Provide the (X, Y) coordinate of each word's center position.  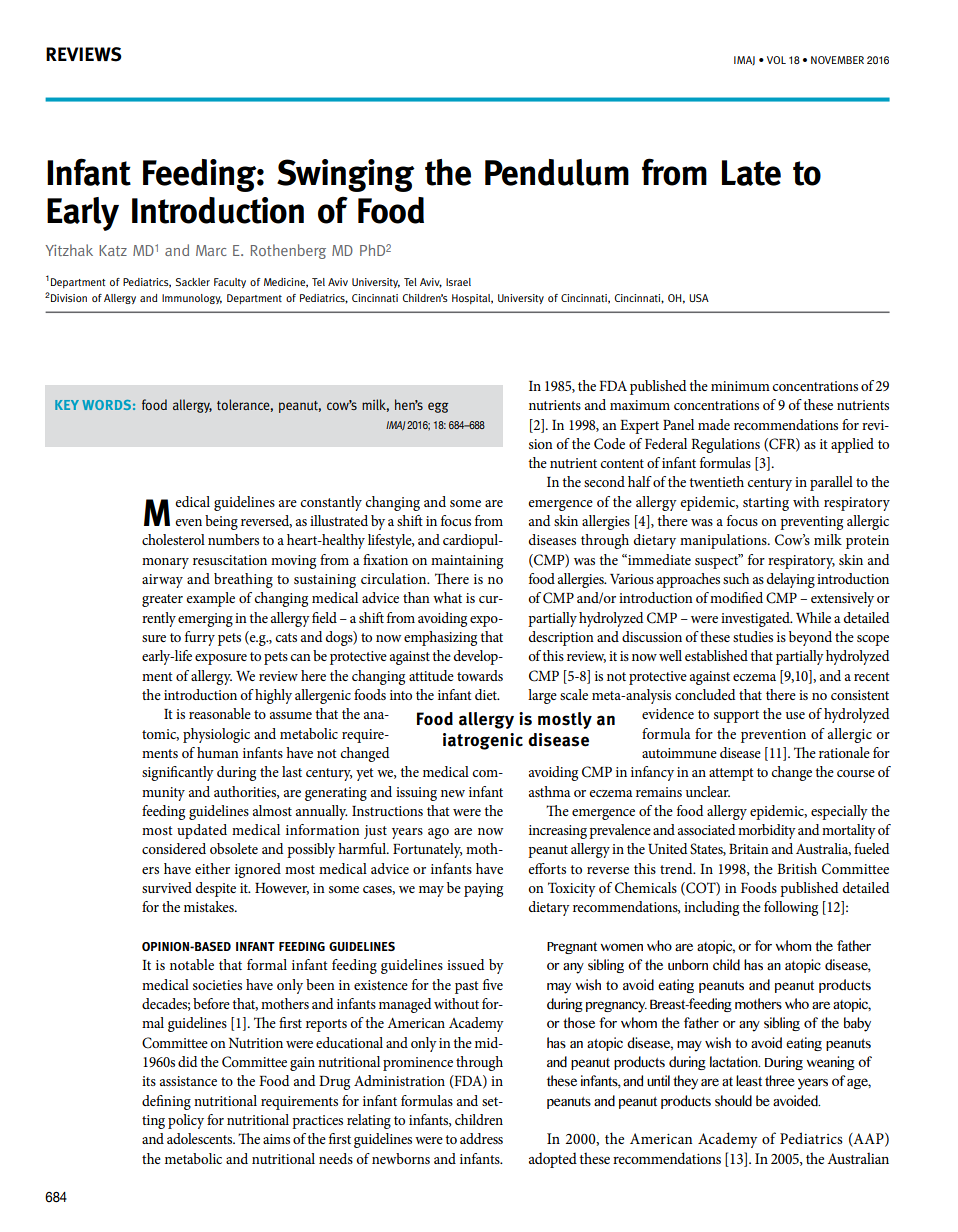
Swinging (346, 175)
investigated (756, 619)
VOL (776, 60)
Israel (458, 282)
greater (162, 600)
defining (166, 1102)
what (447, 597)
